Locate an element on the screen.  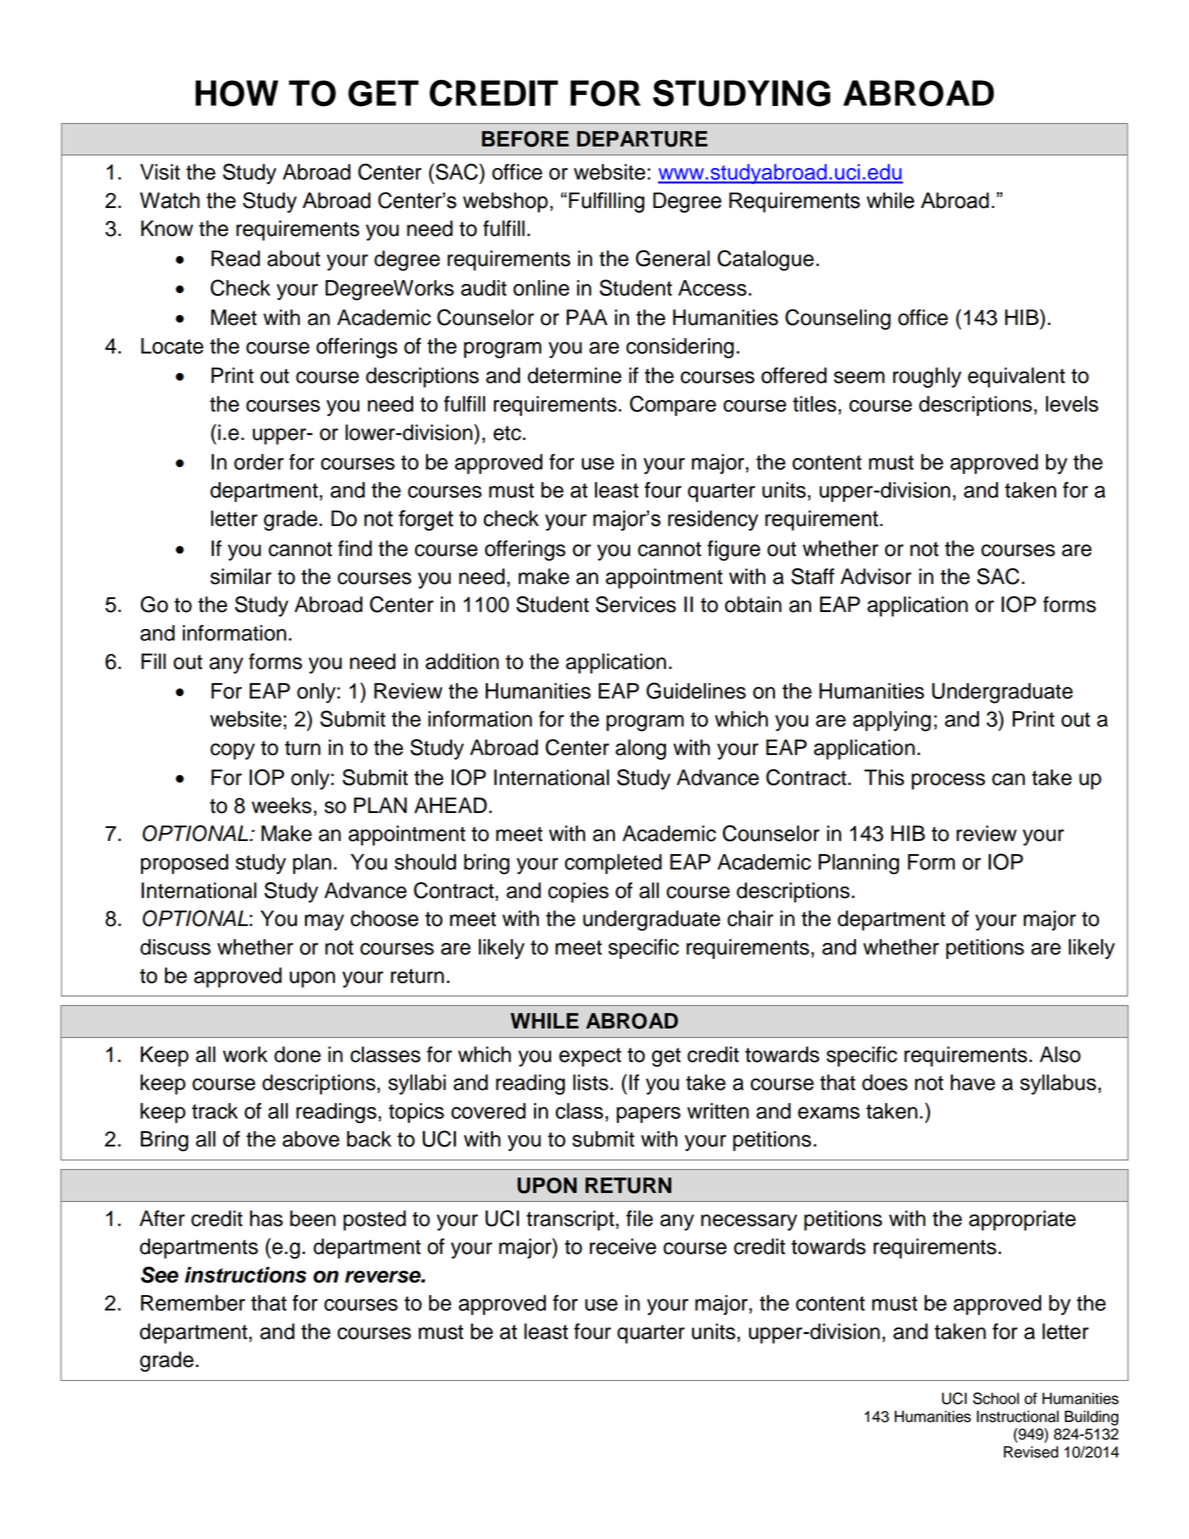
Catalogue is located at coordinates (765, 260).
